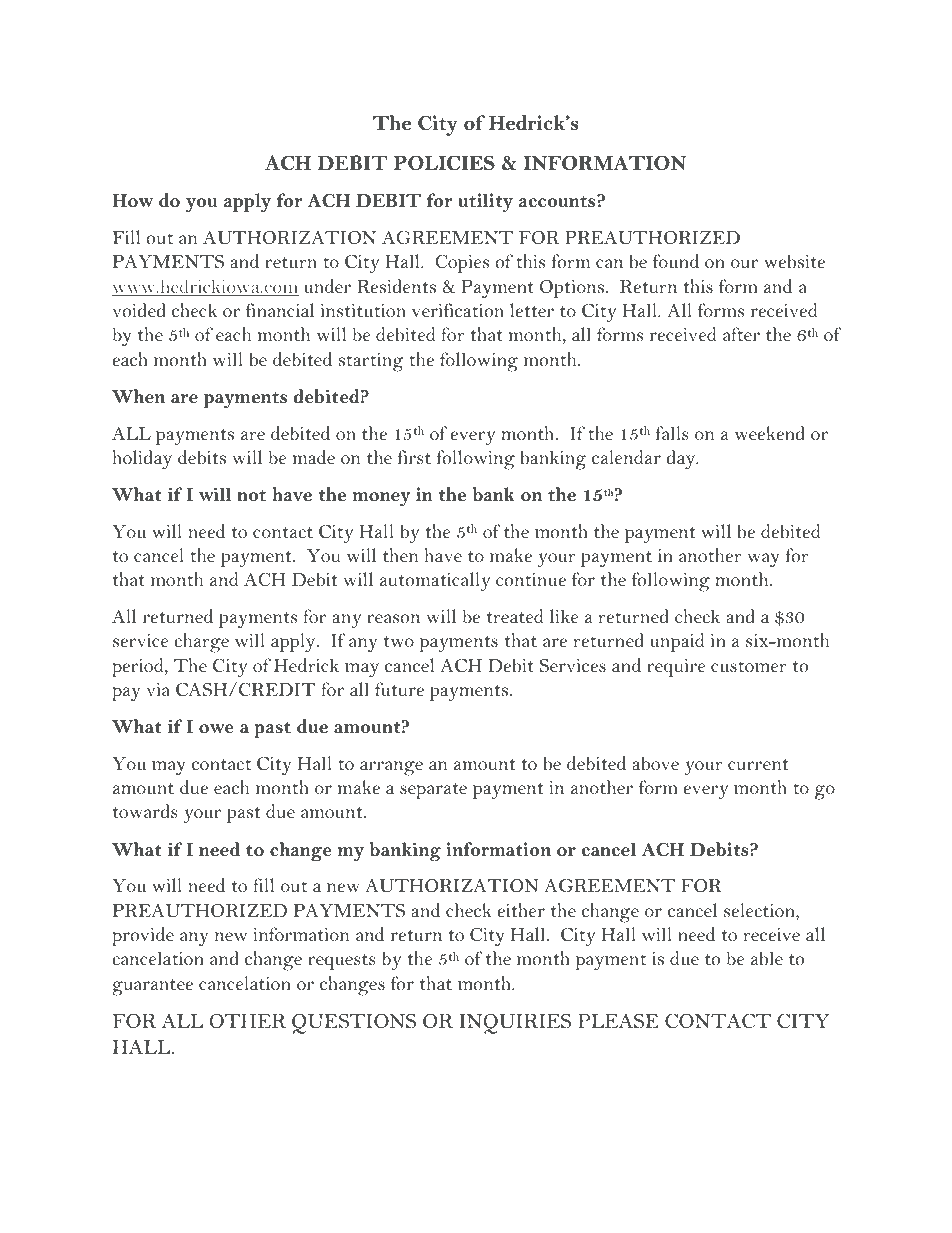 The height and width of the document is (1233, 952). What do you see at coordinates (749, 666) in the document?
I see `customer` at bounding box center [749, 666].
